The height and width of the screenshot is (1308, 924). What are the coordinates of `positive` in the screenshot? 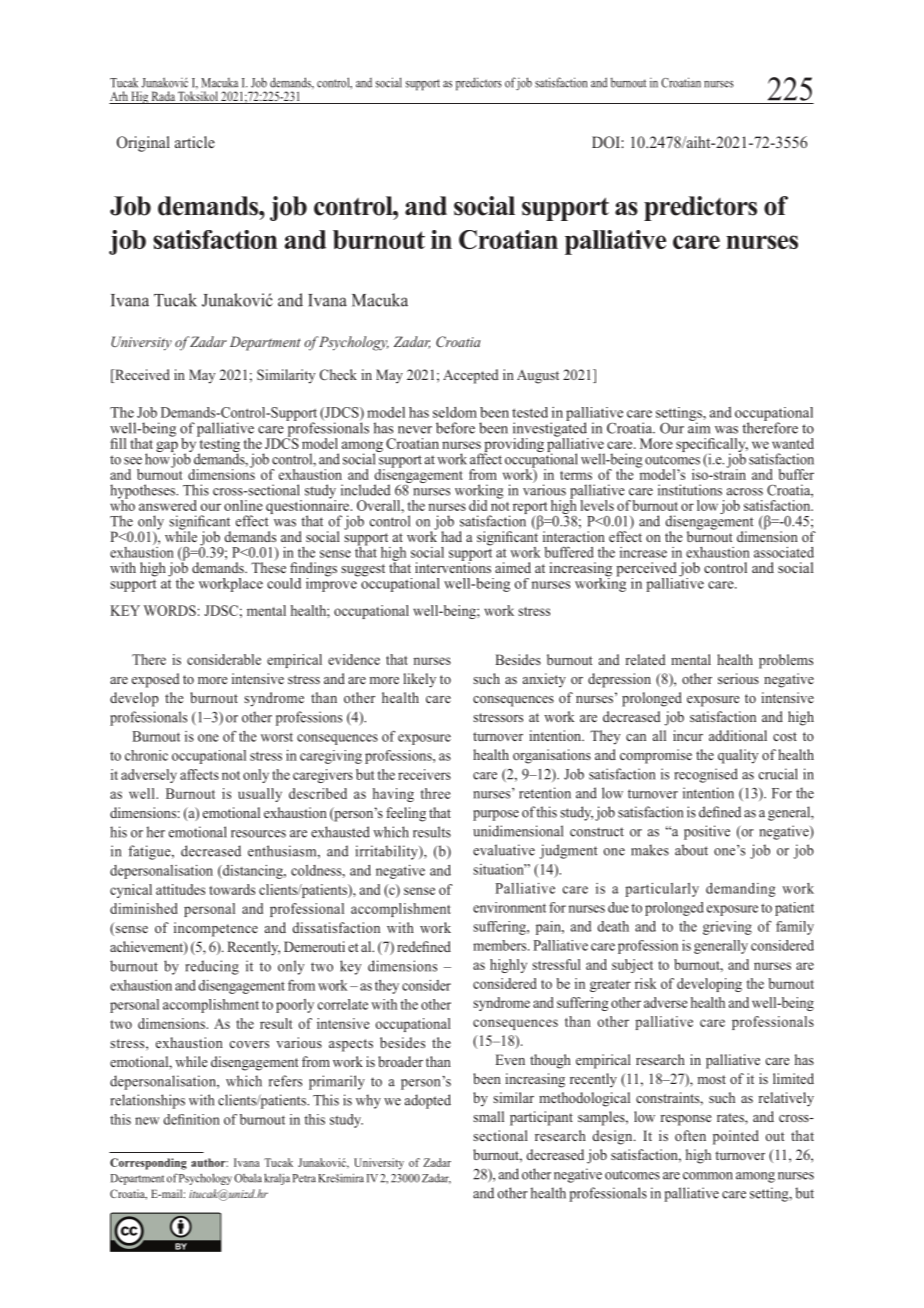 It's located at (707, 832).
